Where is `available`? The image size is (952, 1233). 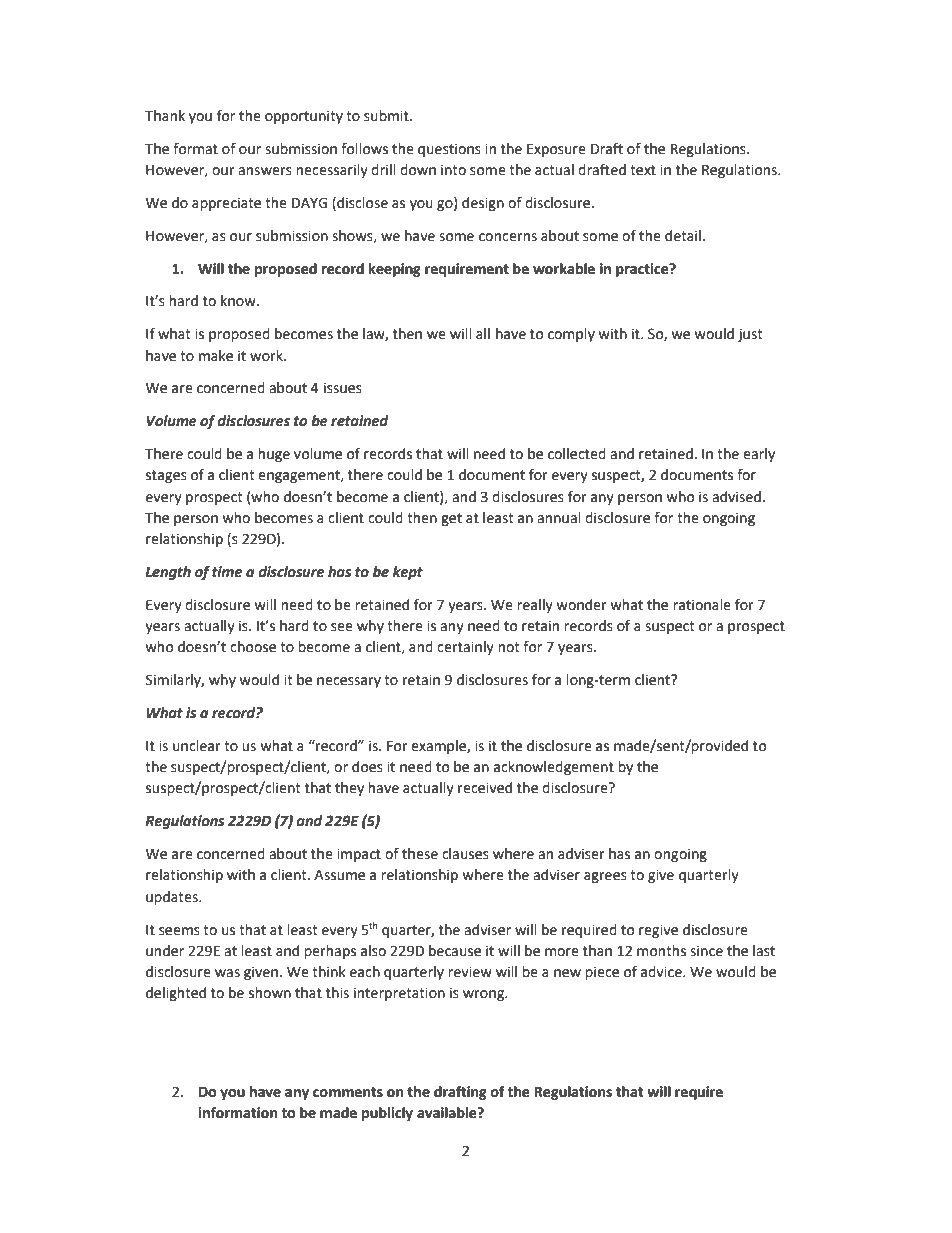
available is located at coordinates (448, 1113).
